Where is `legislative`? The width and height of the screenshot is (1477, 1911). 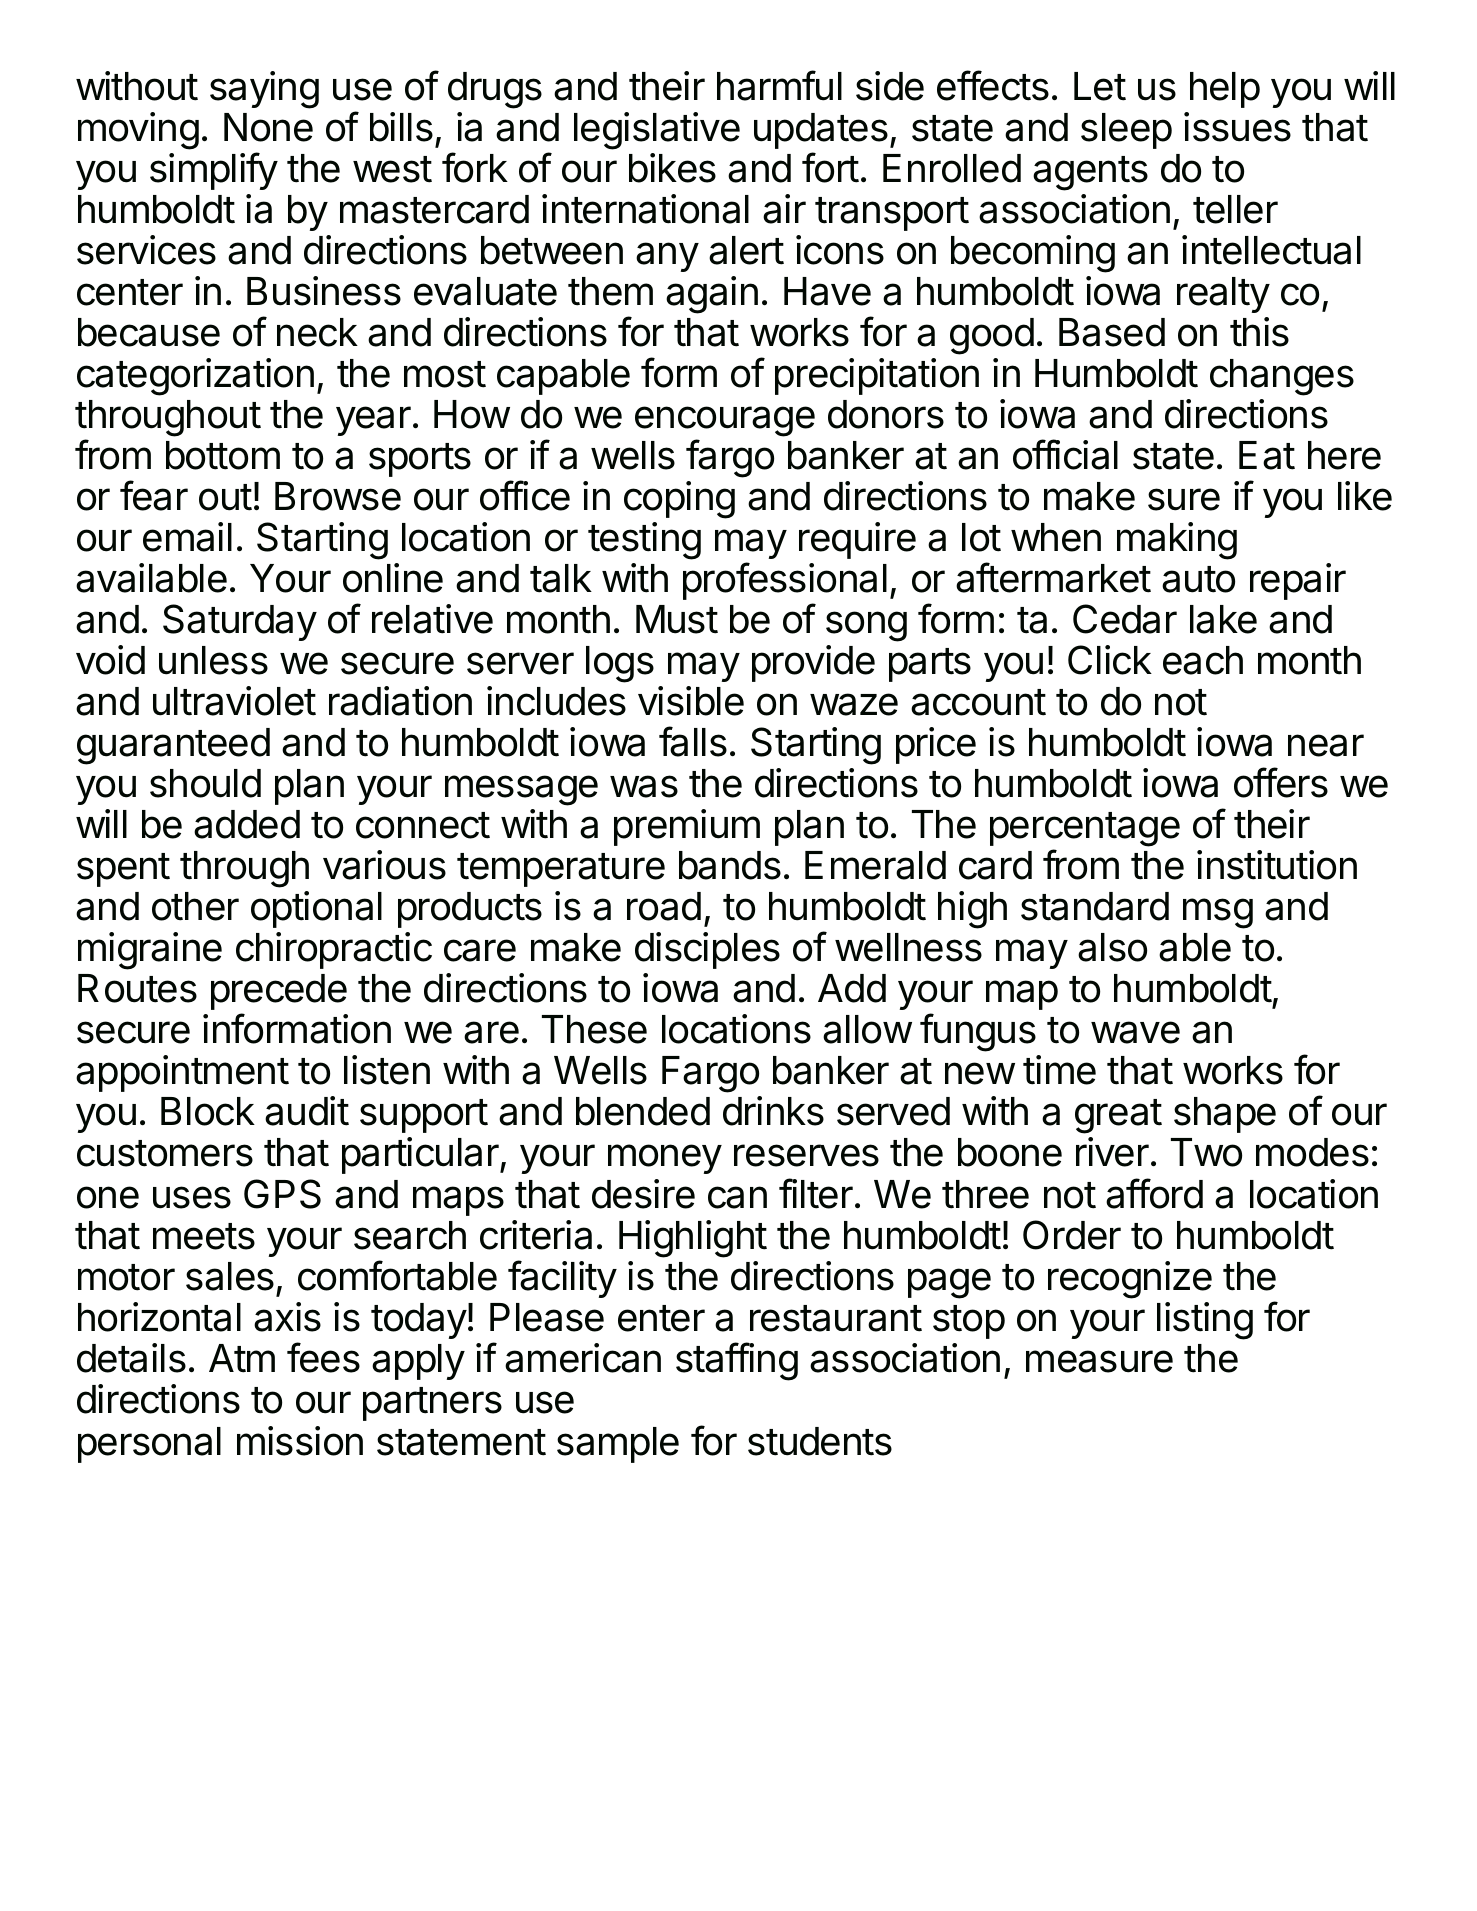 legislative is located at coordinates (657, 131).
